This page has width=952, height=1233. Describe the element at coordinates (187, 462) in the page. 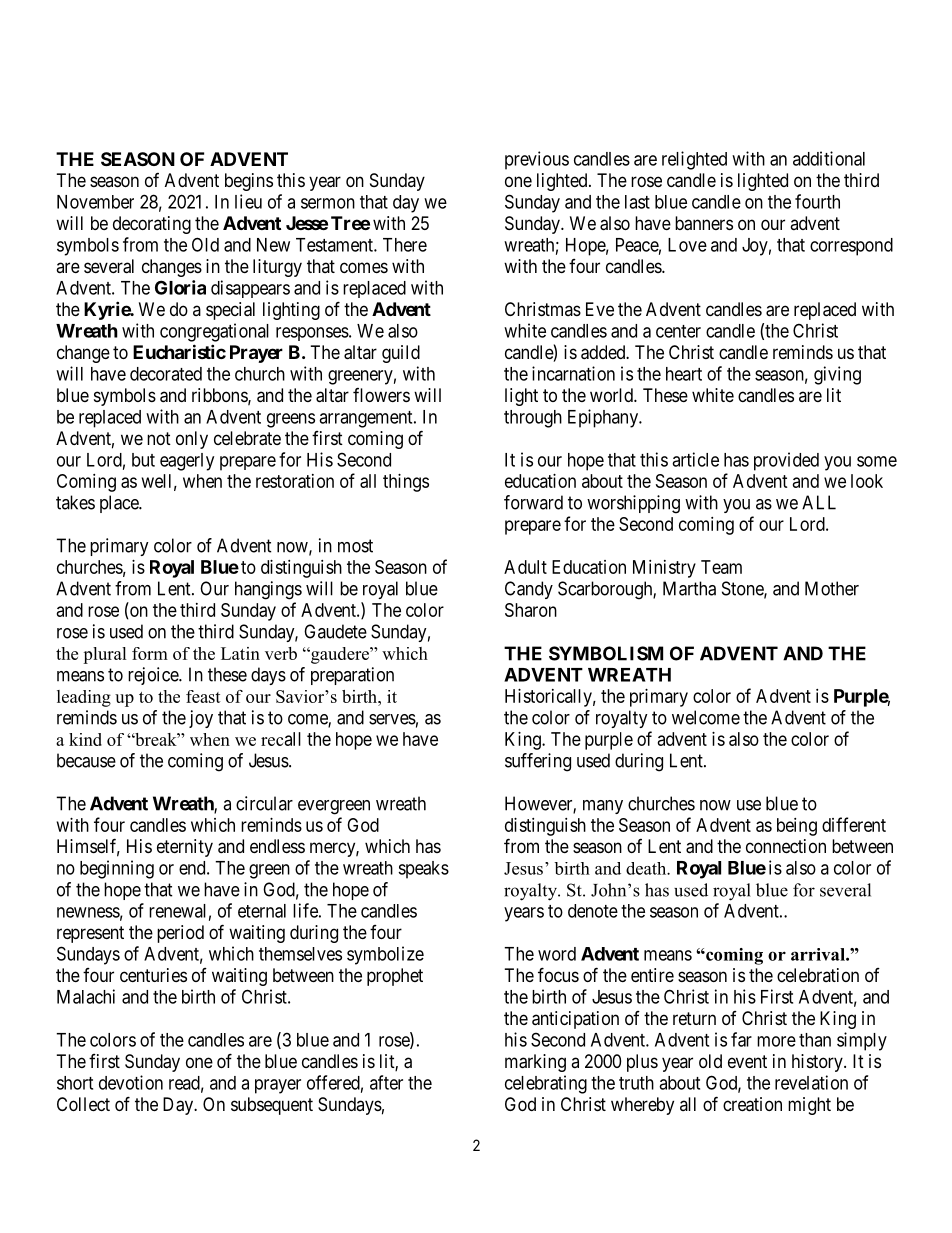

I see `eagerly` at that location.
